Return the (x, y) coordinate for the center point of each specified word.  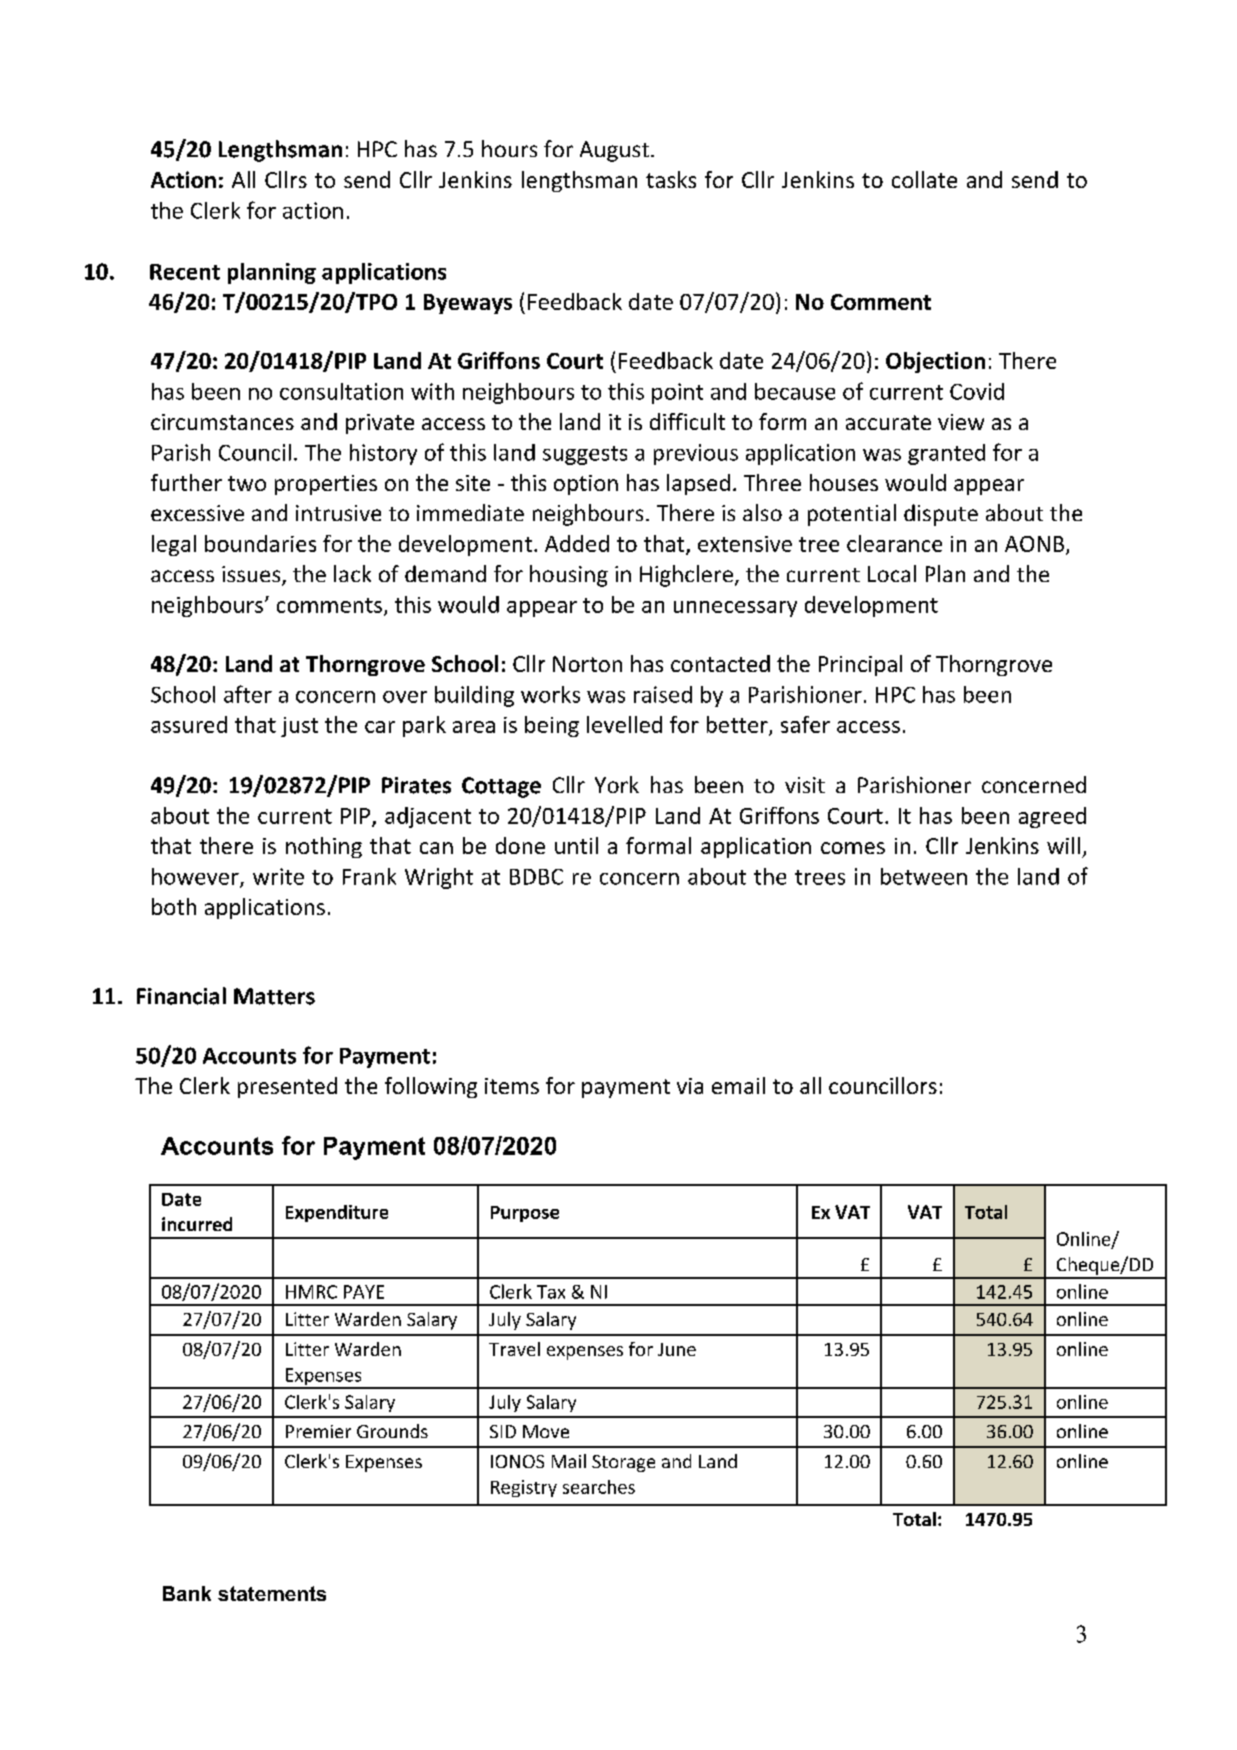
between (924, 876)
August (614, 151)
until (576, 845)
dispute (941, 515)
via (690, 1086)
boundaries (260, 543)
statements (272, 1593)
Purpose (525, 1214)
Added (577, 543)
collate (924, 179)
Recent (185, 272)
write (278, 876)
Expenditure (337, 1213)
